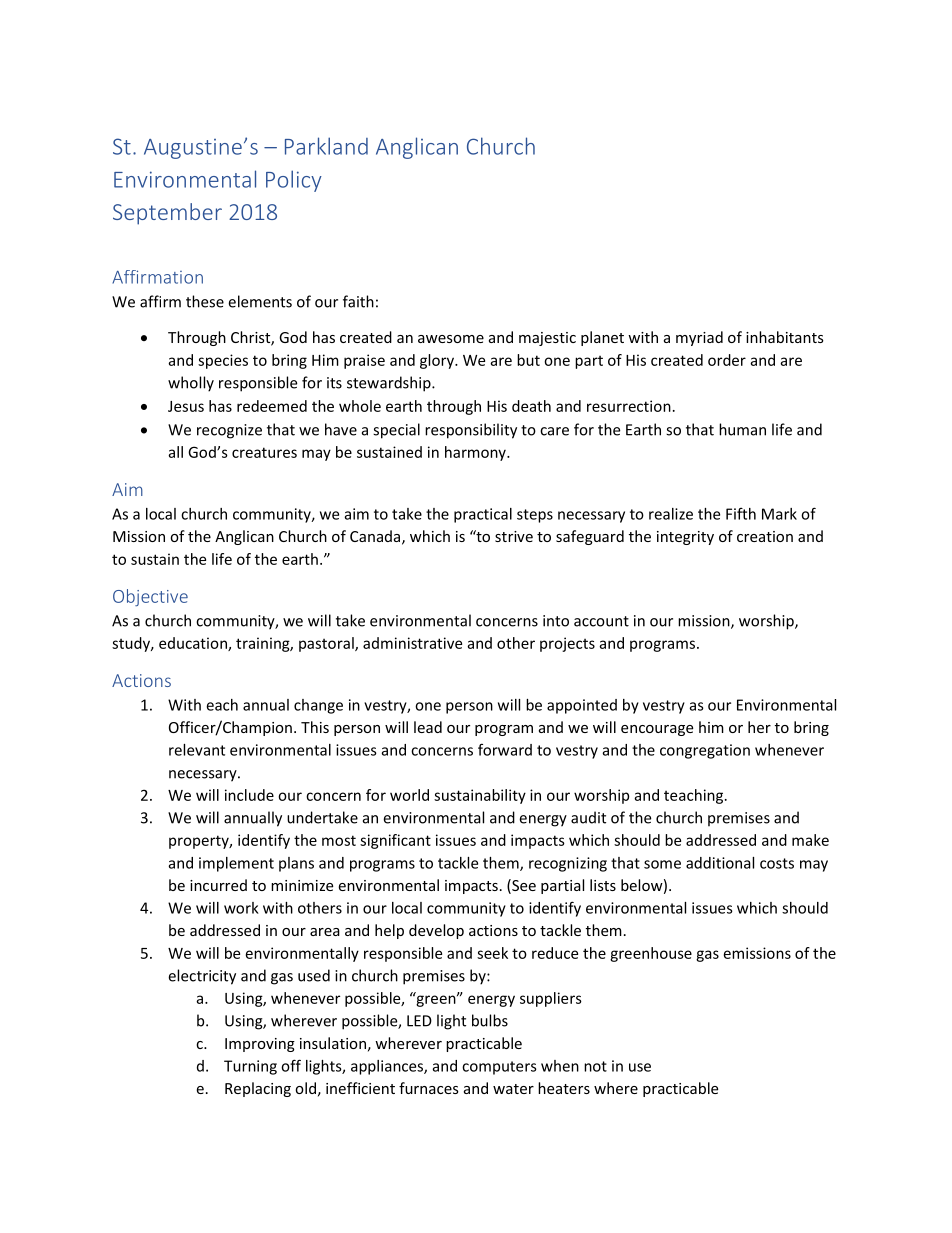  What do you see at coordinates (326, 146) in the screenshot?
I see `Parkland` at bounding box center [326, 146].
